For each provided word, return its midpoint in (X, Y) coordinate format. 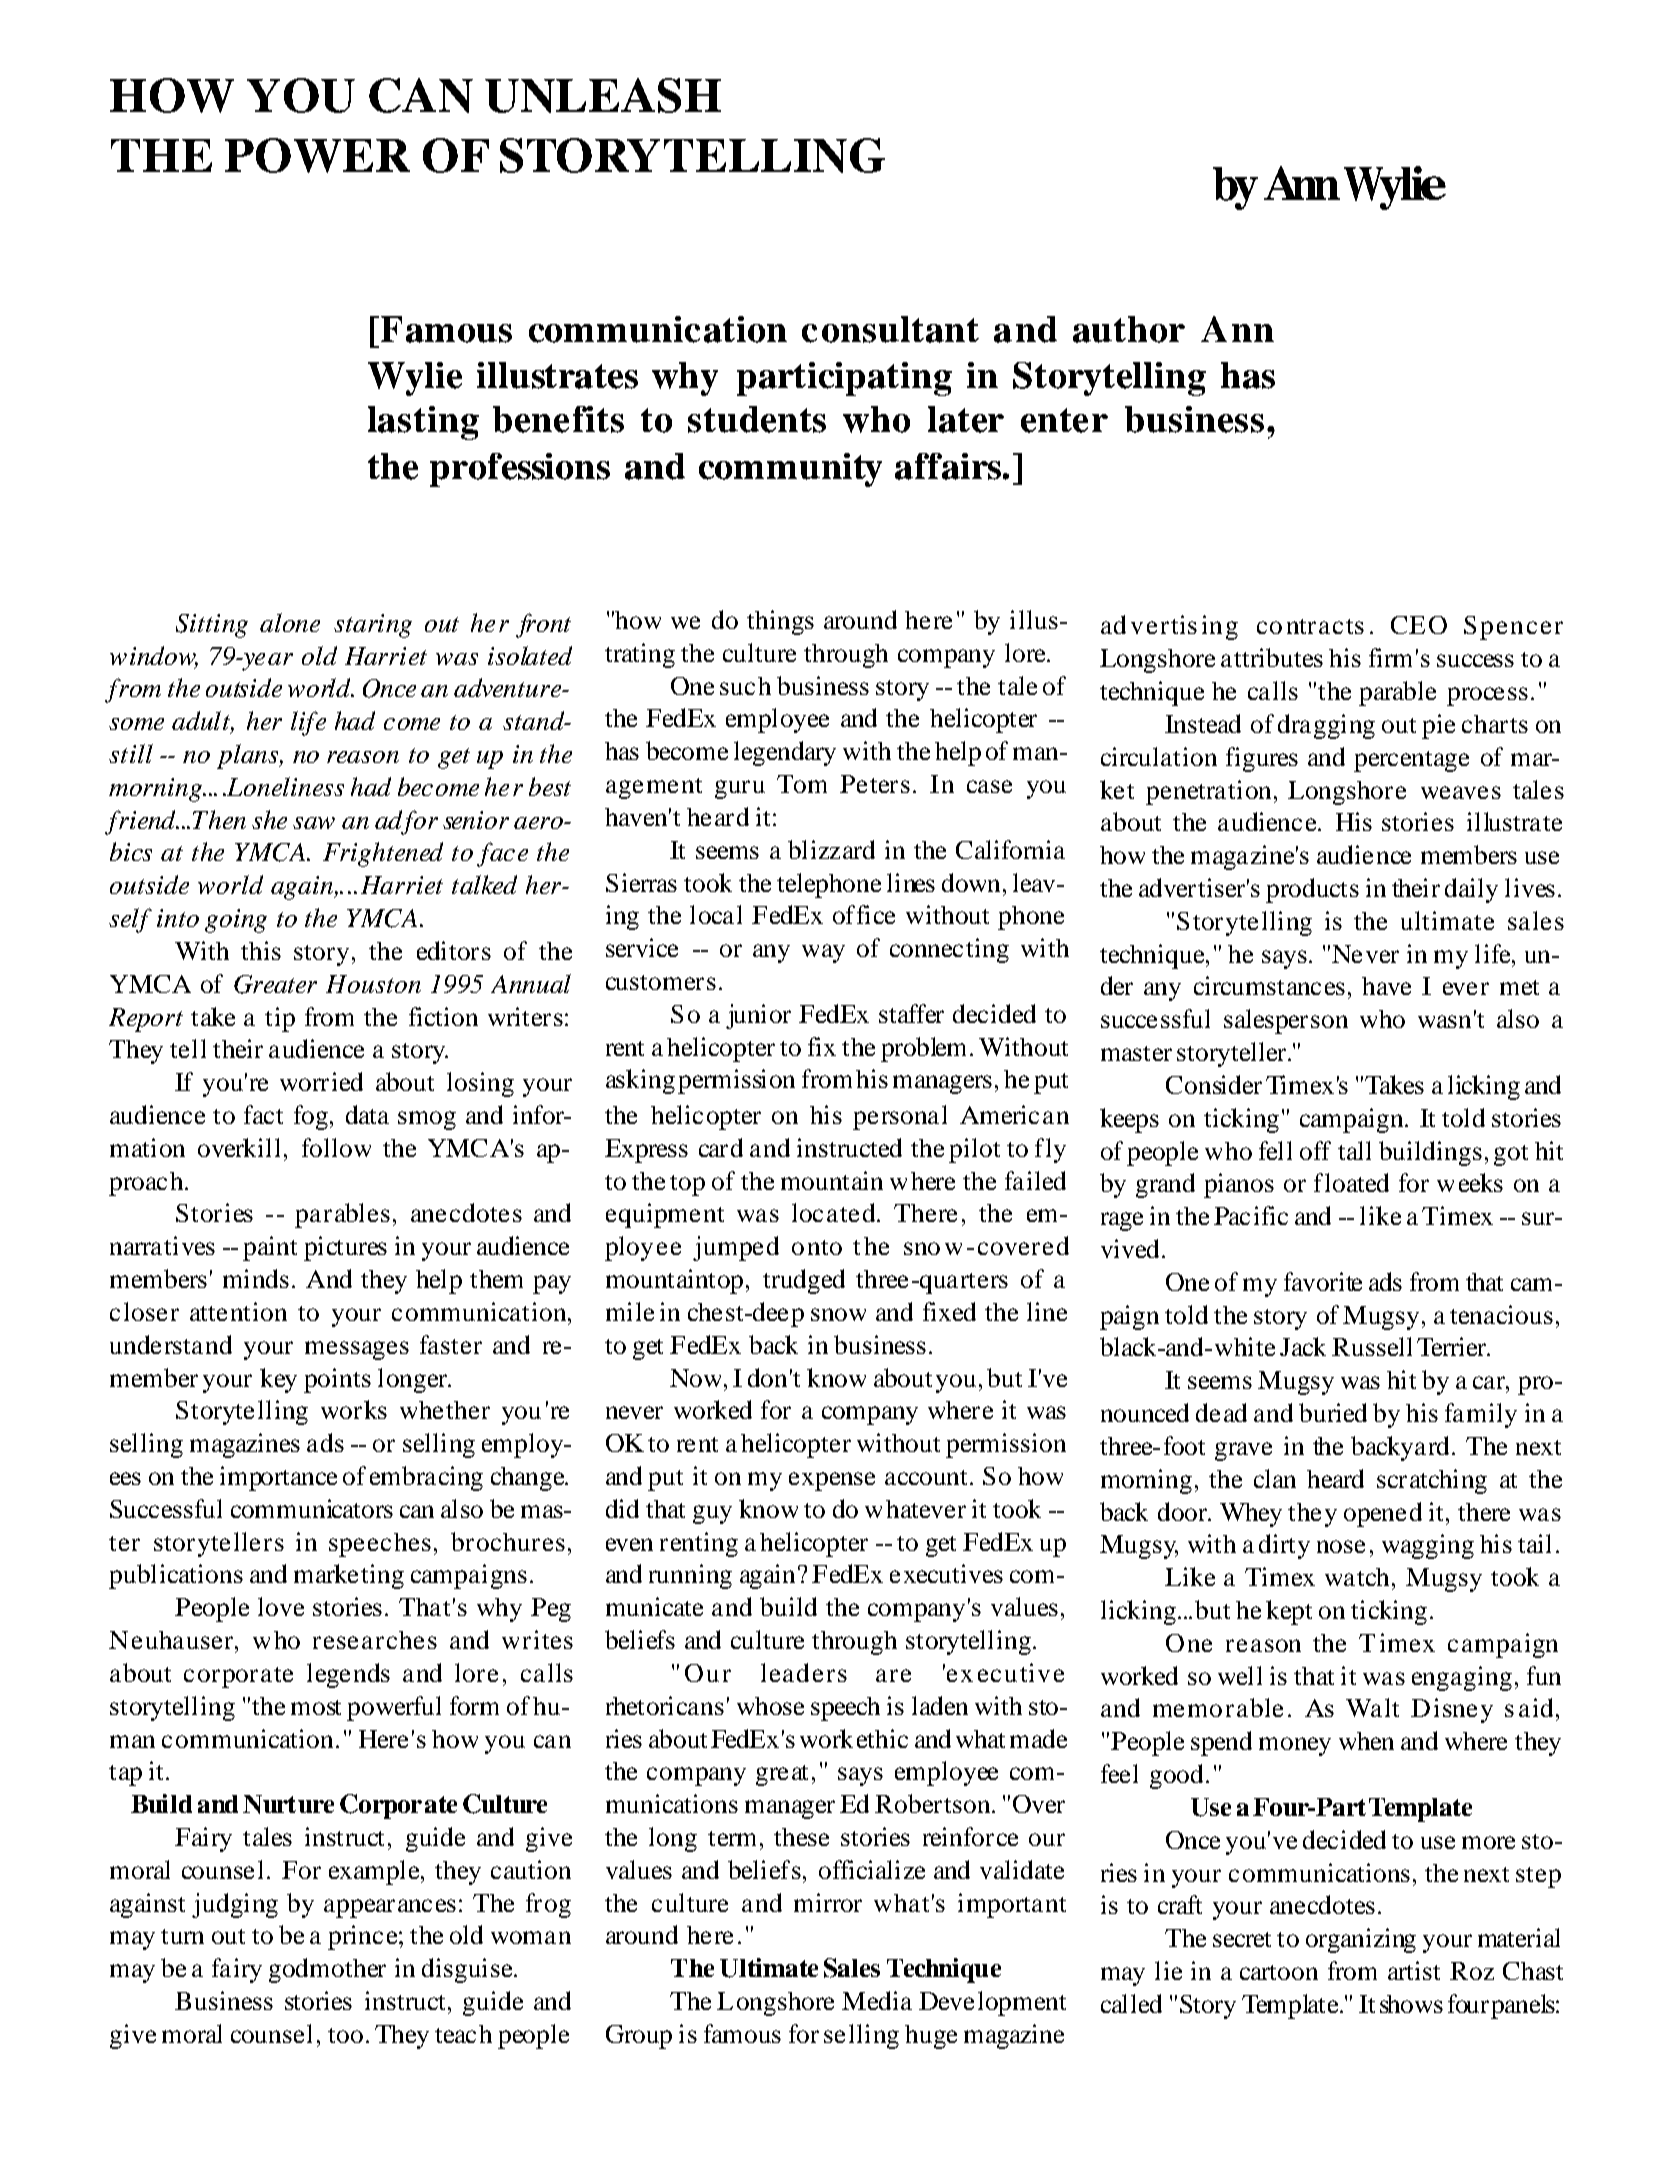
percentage (1411, 761)
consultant (890, 329)
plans (249, 756)
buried (1333, 1412)
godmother (327, 1970)
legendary (785, 753)
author (1129, 329)
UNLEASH (603, 95)
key (278, 1380)
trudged (804, 1281)
